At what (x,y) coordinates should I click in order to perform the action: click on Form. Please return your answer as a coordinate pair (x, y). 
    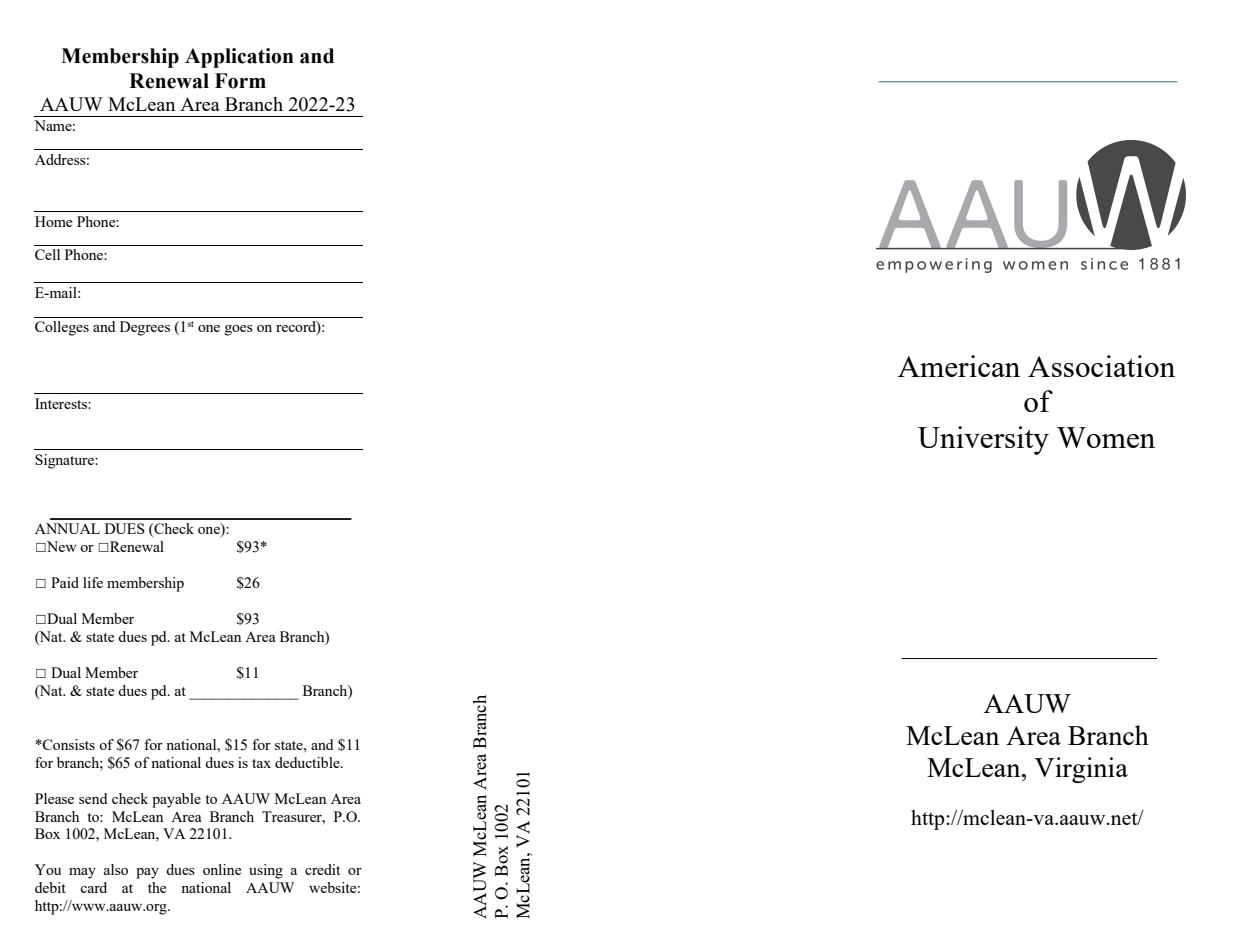
    Looking at the image, I should click on (240, 81).
